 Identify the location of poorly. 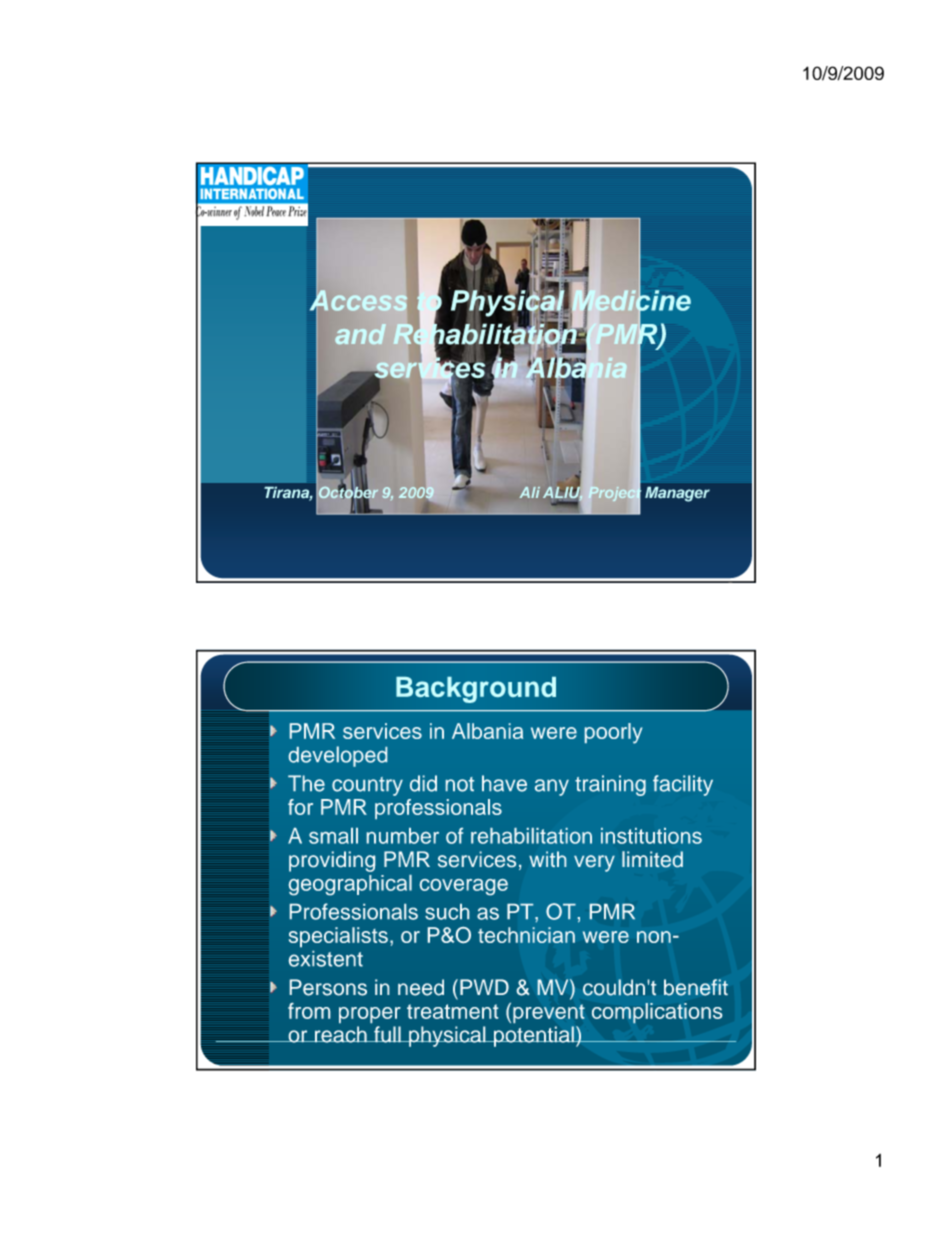
(613, 733).
